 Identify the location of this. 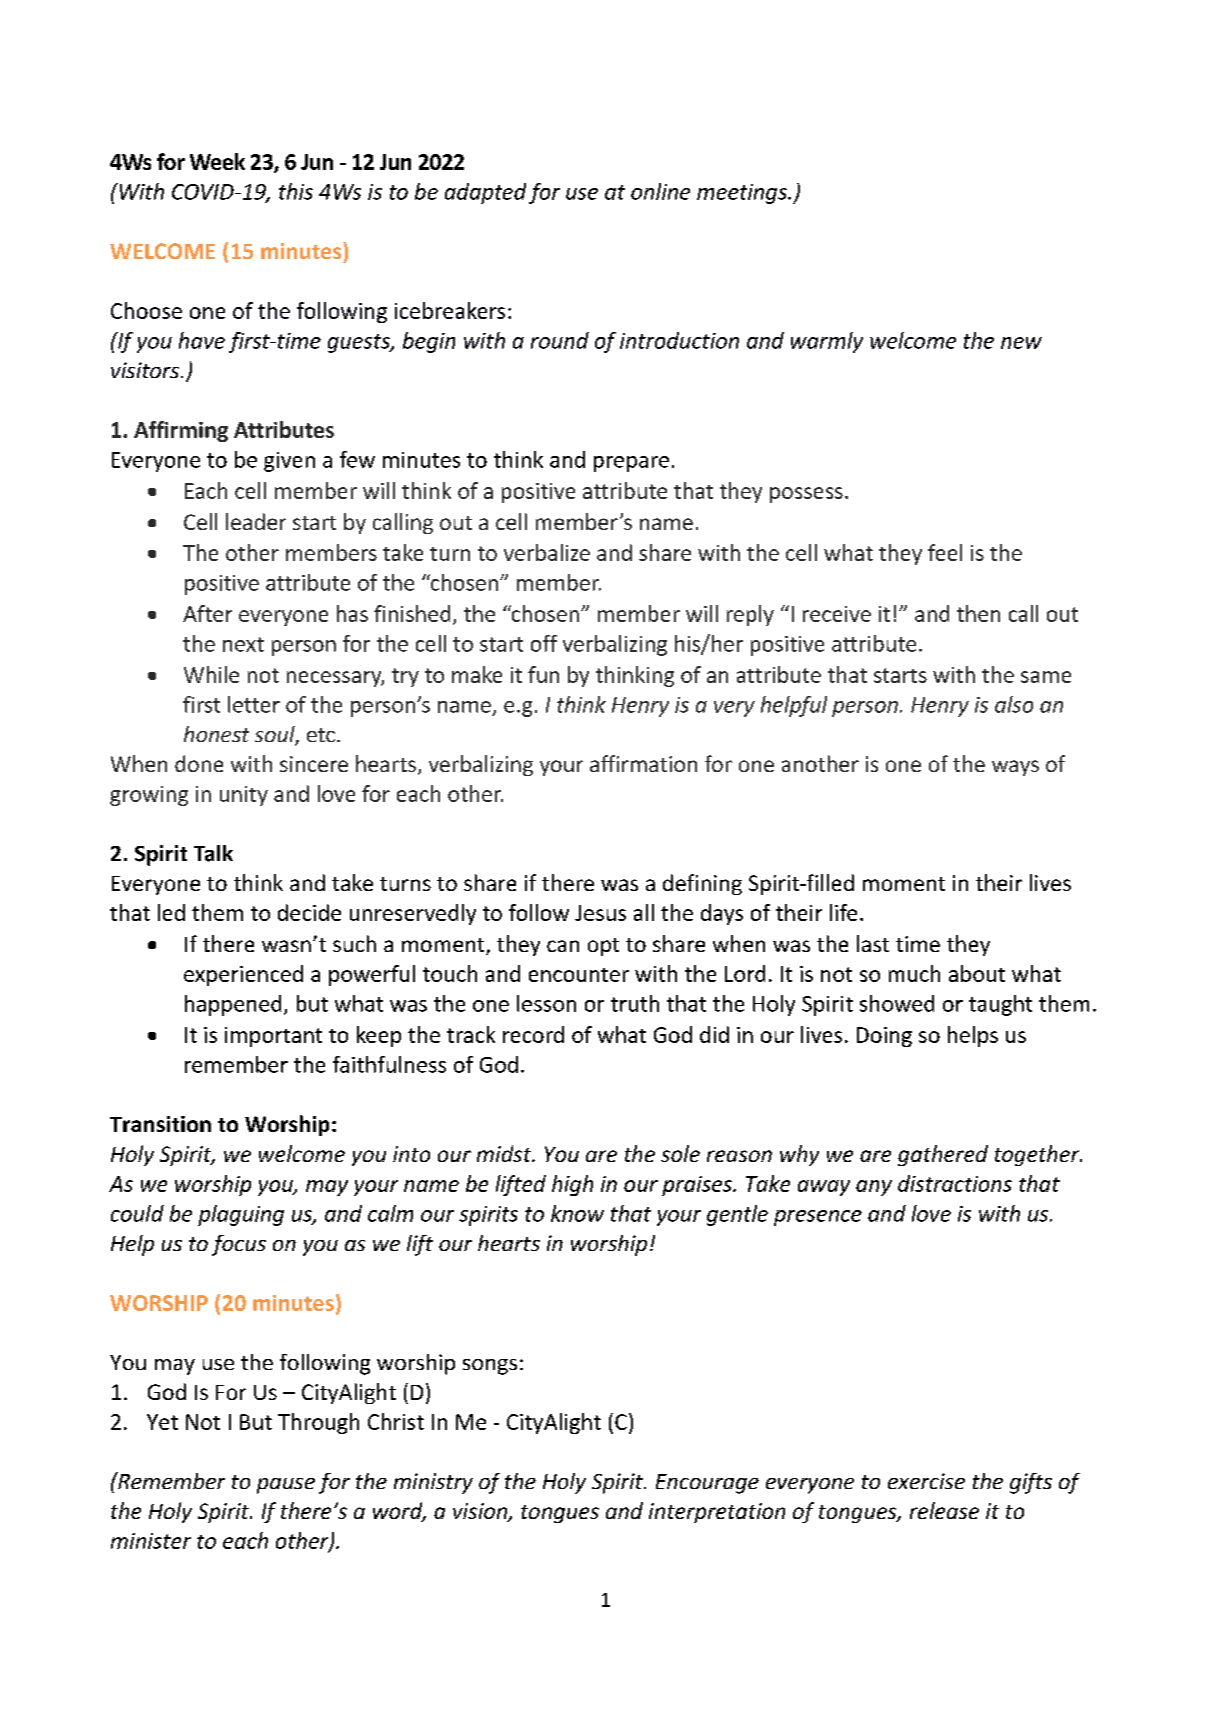
(296, 191).
